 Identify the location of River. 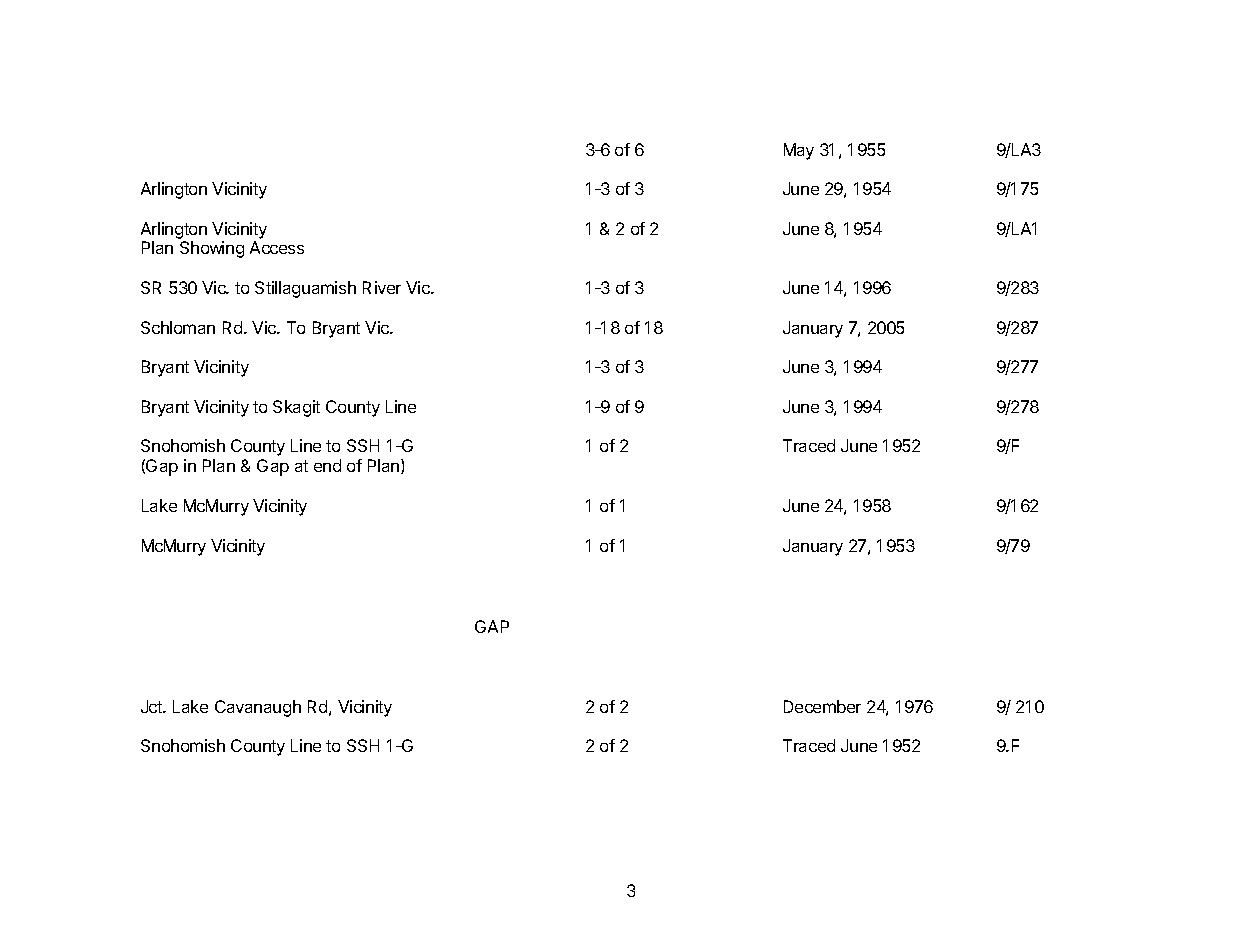
(382, 287).
